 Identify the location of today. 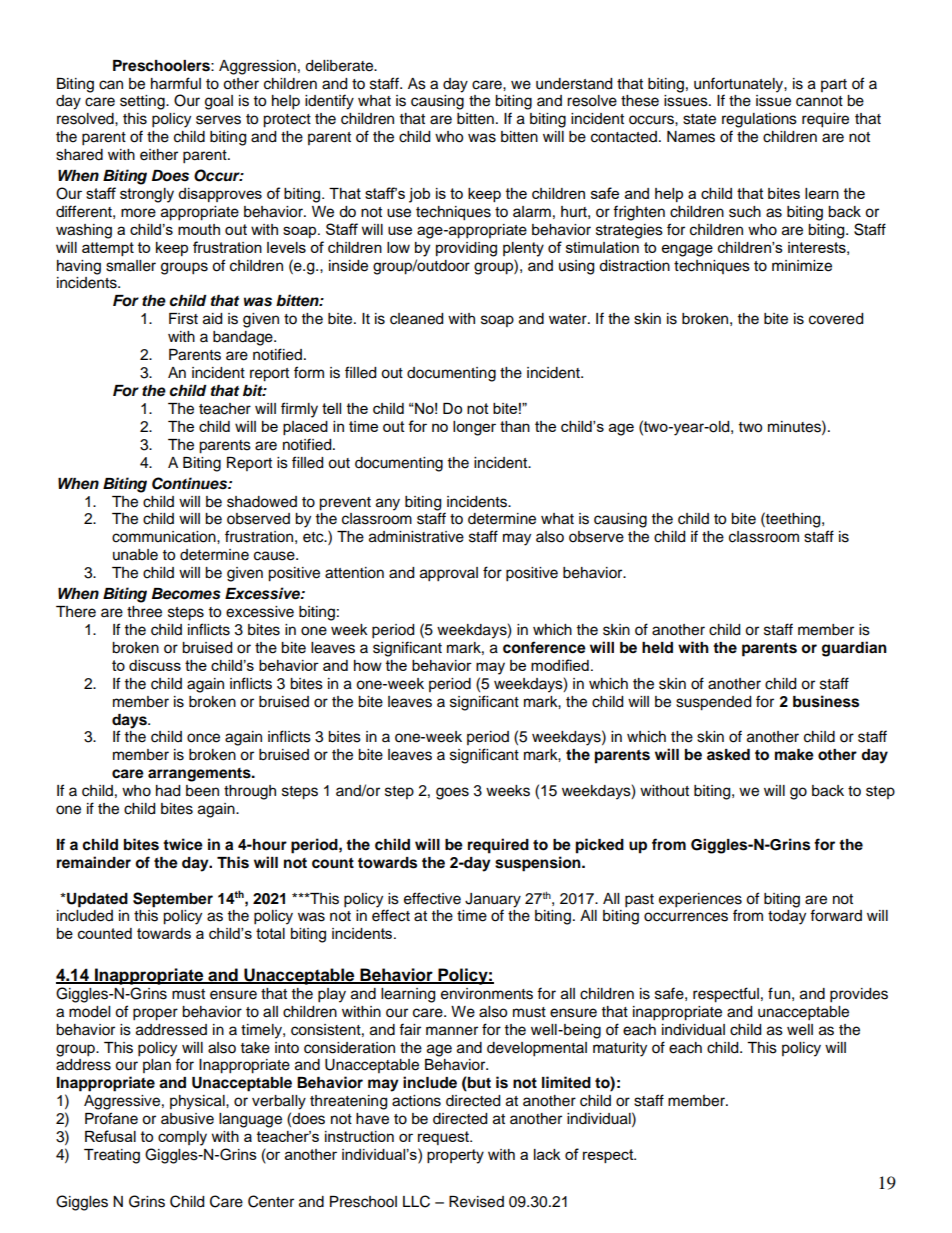
(787, 917).
